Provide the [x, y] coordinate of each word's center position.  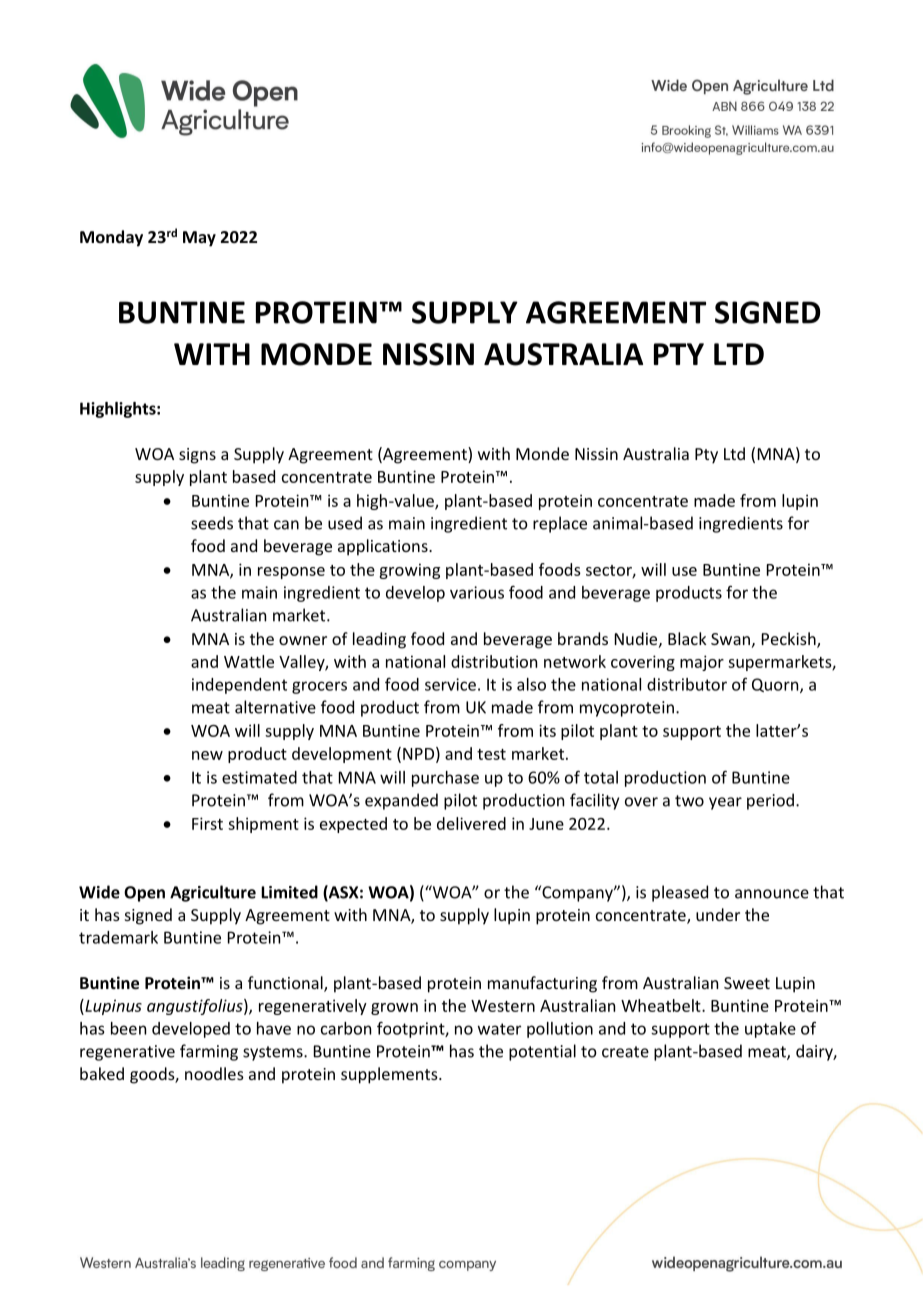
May [199, 239]
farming [209, 1052]
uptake [770, 1030]
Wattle [249, 661]
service [450, 684]
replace [560, 524]
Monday [111, 238]
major [702, 663]
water [499, 1029]
